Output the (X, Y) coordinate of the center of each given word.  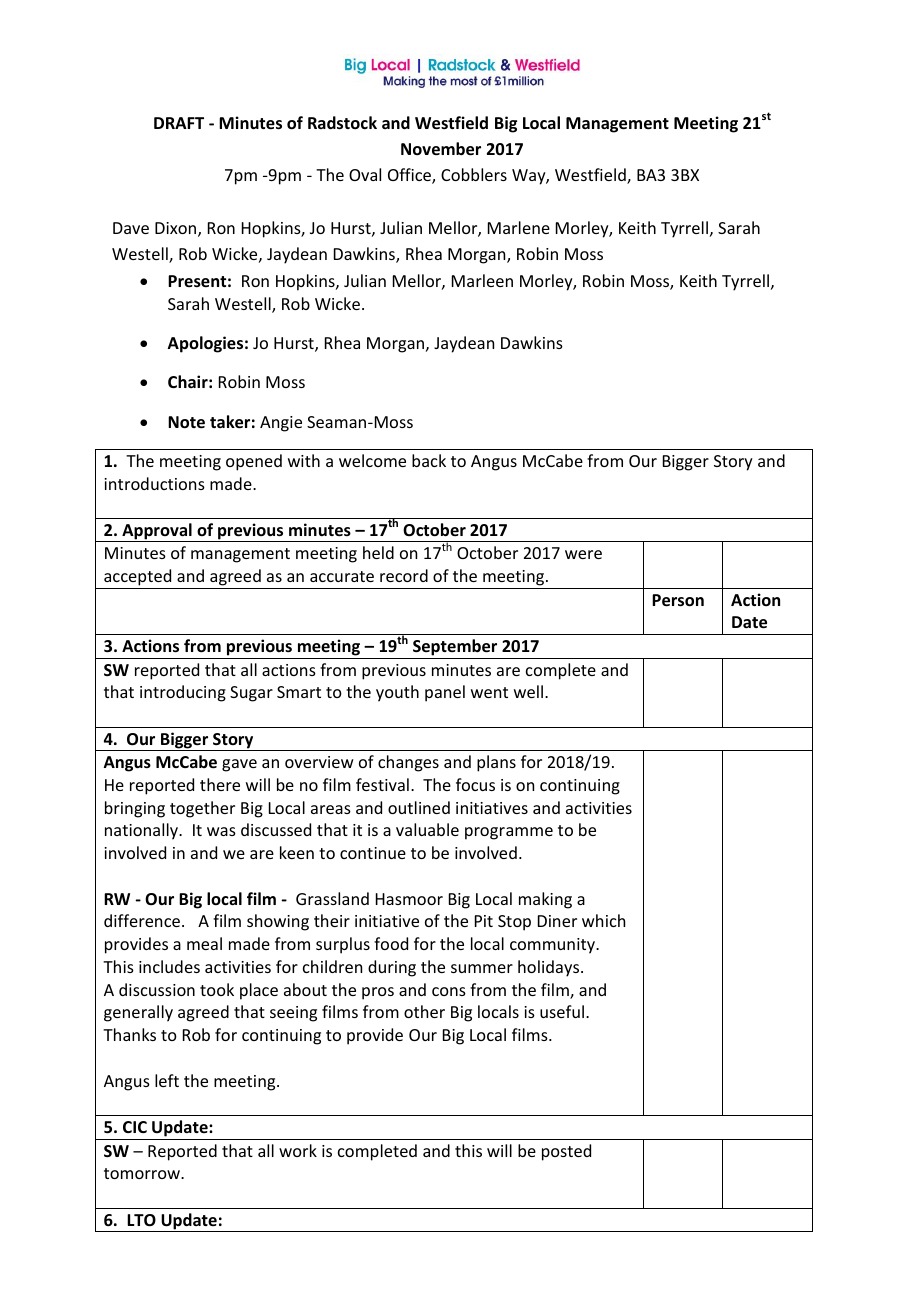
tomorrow (143, 1173)
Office (410, 176)
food (391, 943)
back (429, 460)
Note (186, 422)
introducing (183, 693)
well (528, 691)
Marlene (519, 227)
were (583, 554)
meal (204, 943)
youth (397, 693)
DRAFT (179, 123)
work (298, 1150)
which (603, 920)
